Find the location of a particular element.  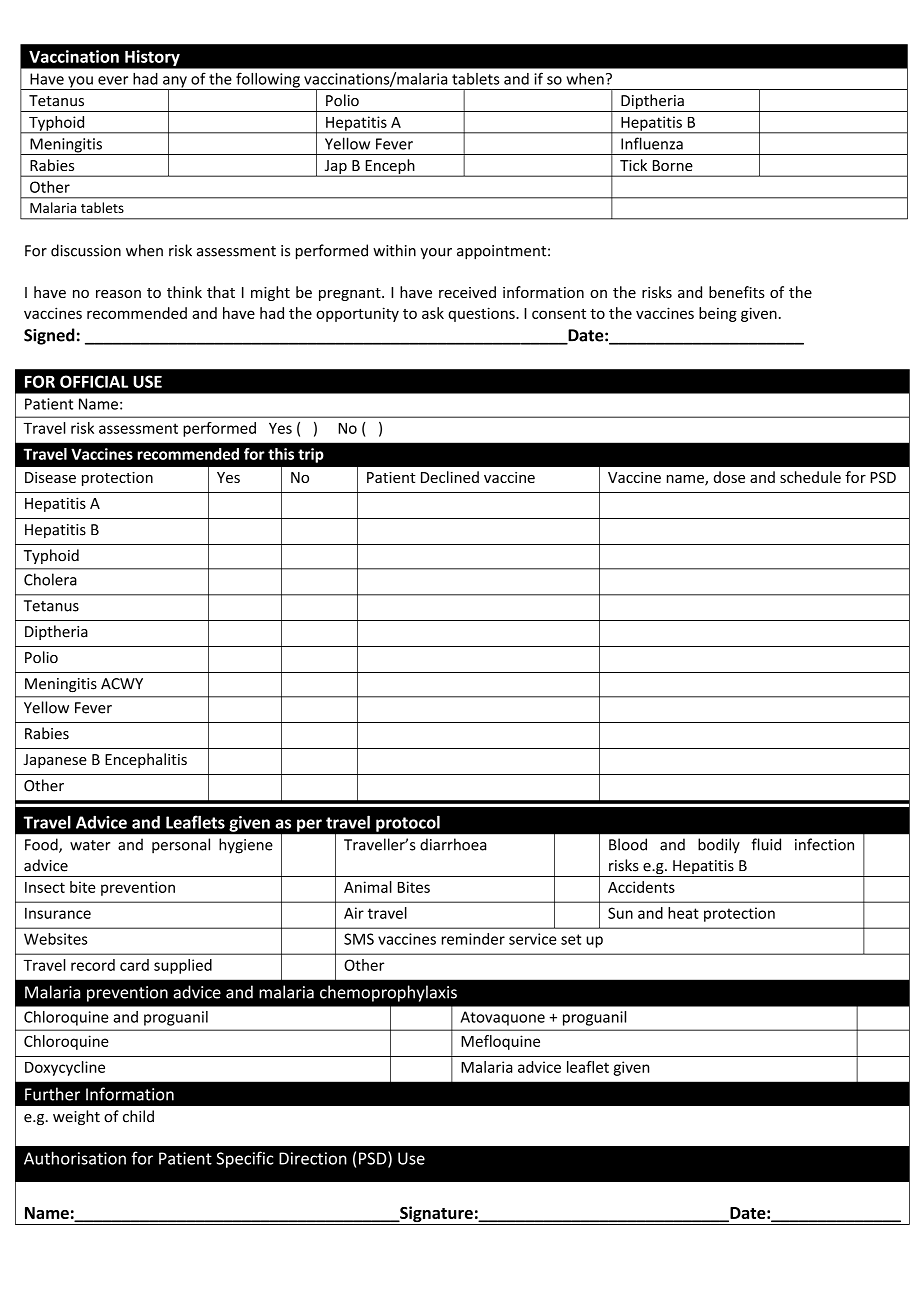

bodily is located at coordinates (719, 846).
